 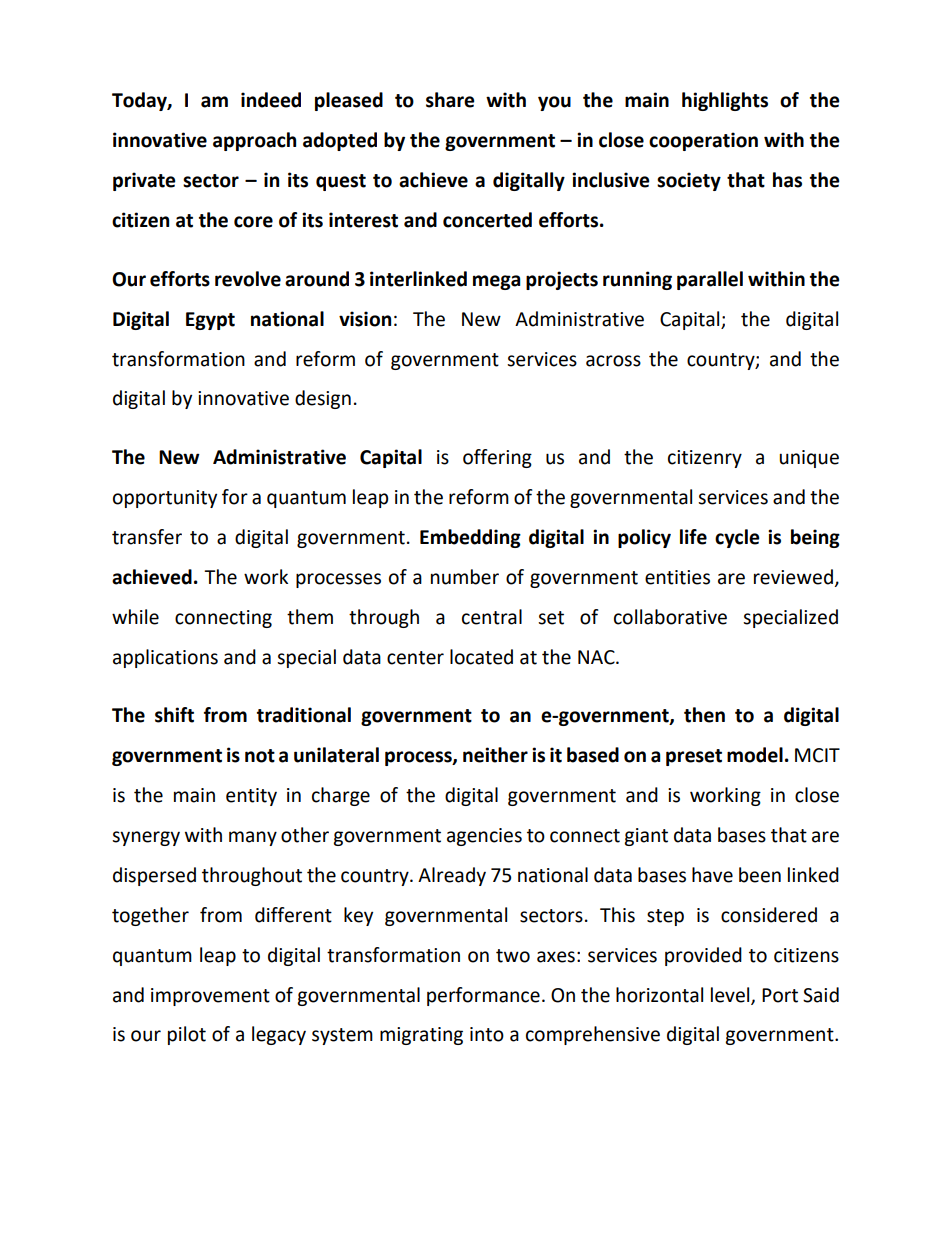 What do you see at coordinates (495, 755) in the page?
I see `neither` at bounding box center [495, 755].
